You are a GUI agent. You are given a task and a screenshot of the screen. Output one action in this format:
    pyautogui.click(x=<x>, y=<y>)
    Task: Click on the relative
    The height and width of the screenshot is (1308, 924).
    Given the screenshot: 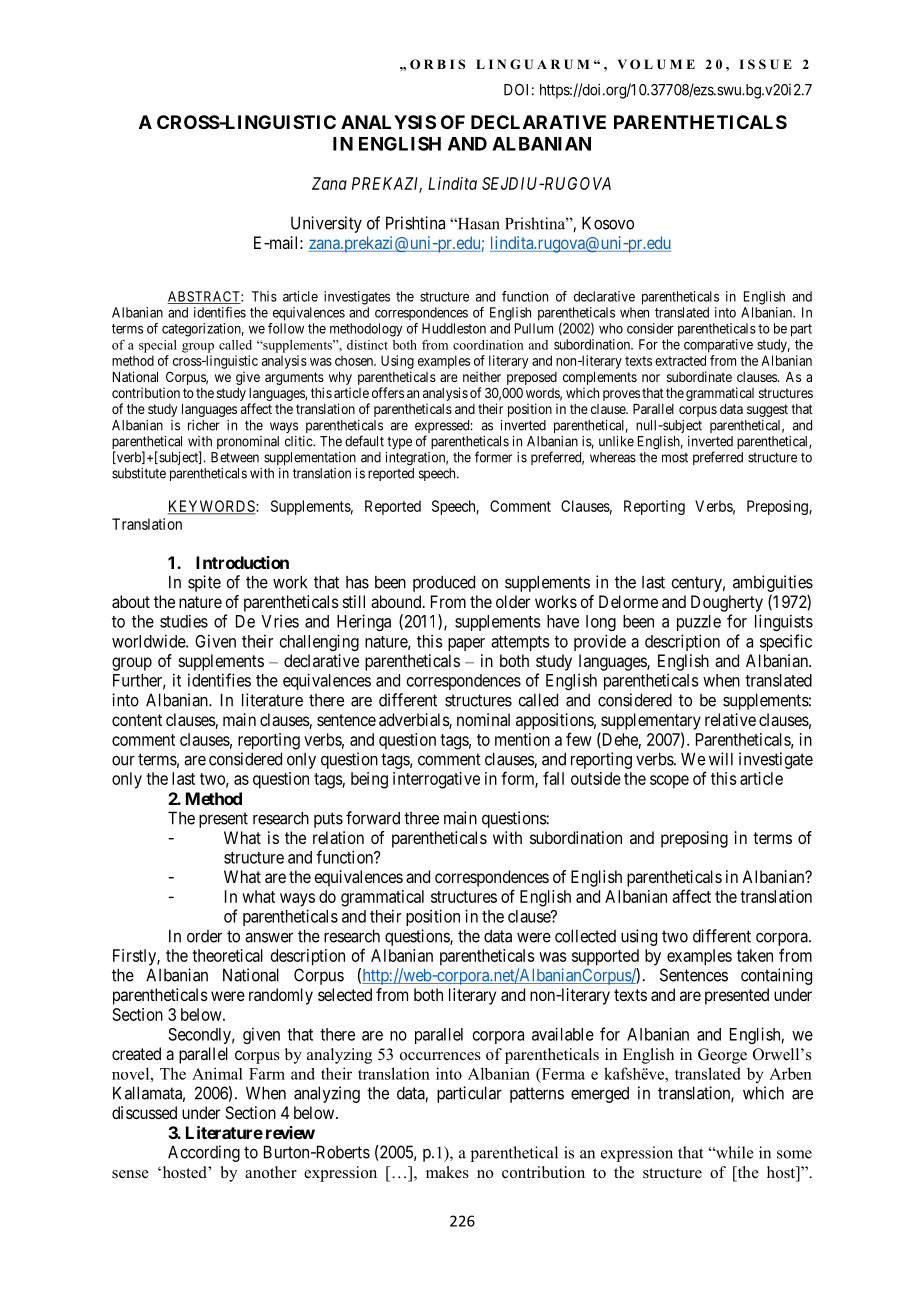 What is the action you would take?
    pyautogui.click(x=730, y=719)
